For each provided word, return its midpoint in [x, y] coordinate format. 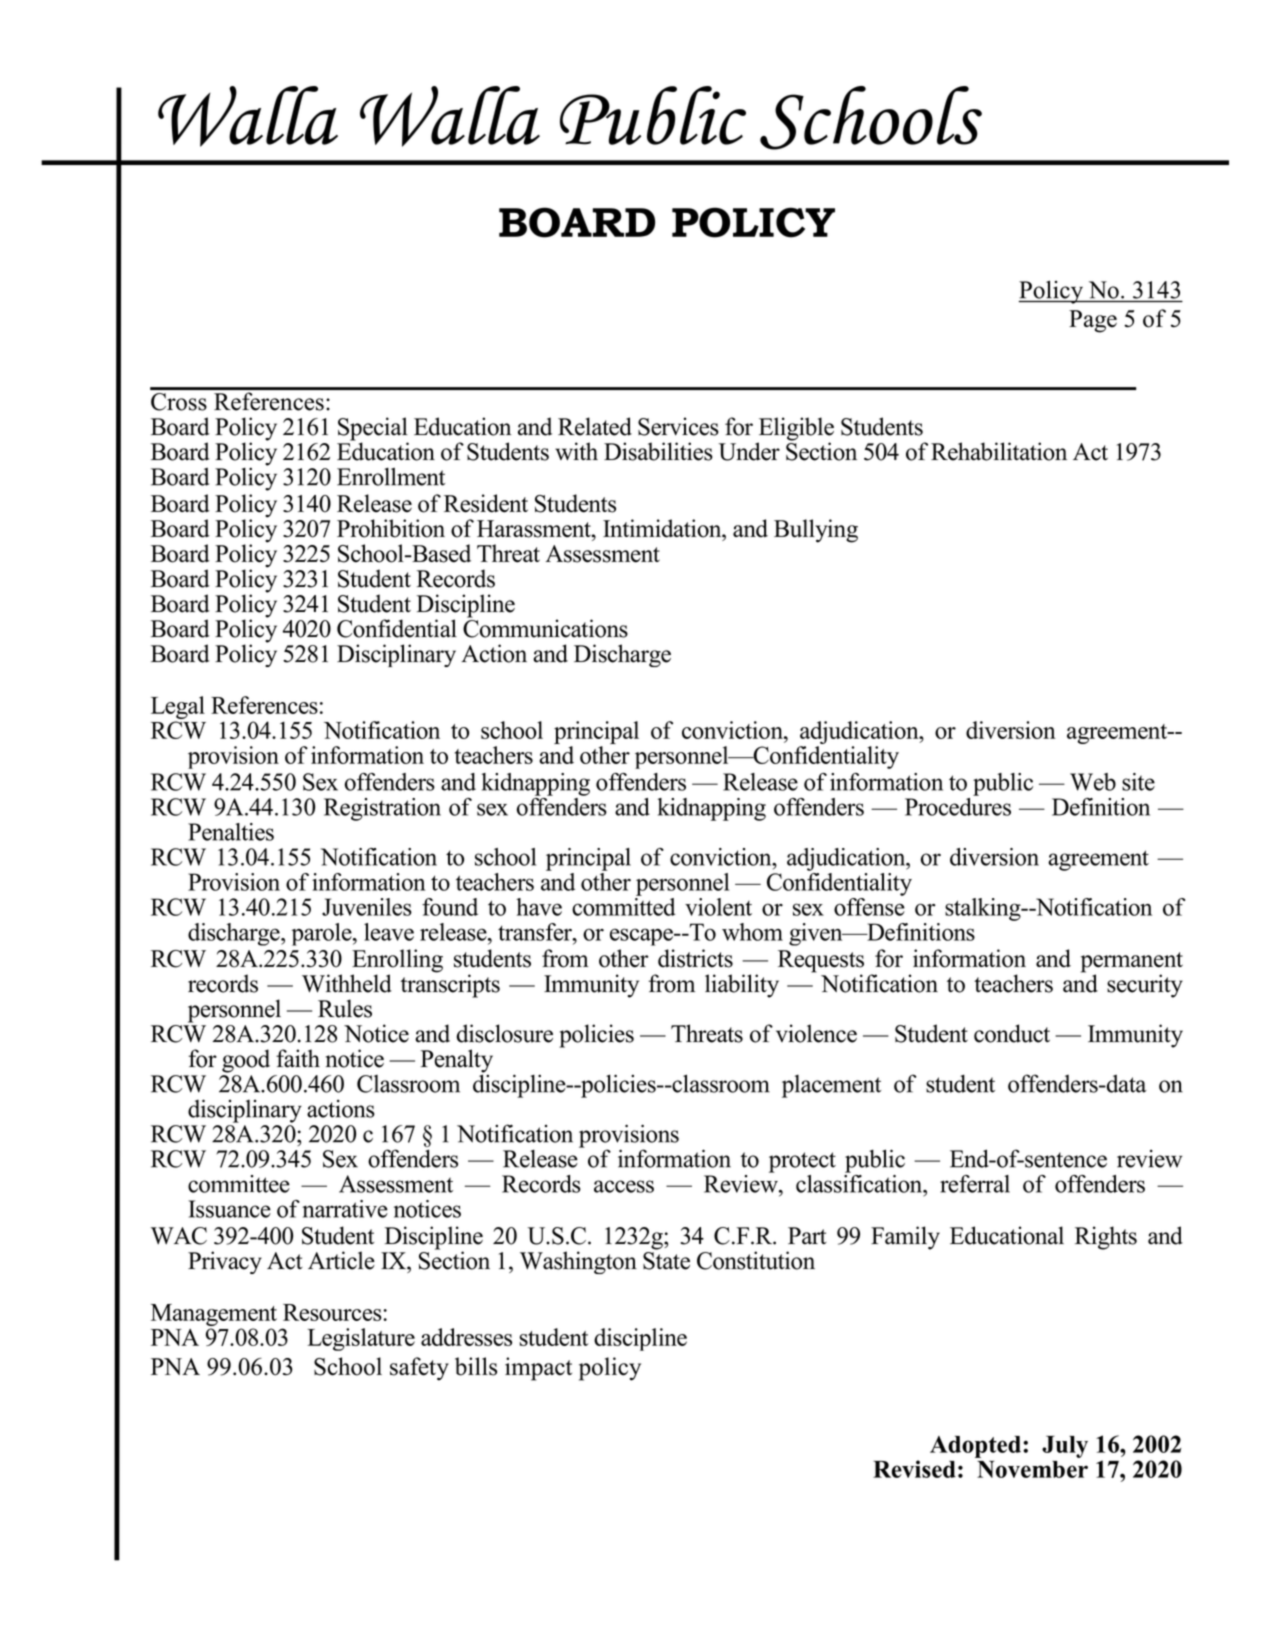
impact [538, 1369]
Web [1093, 782]
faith [298, 1058]
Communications [545, 627]
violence [816, 1033]
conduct [1012, 1033]
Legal [178, 707]
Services [678, 426]
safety [419, 1369]
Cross [179, 402]
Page [1093, 321]
